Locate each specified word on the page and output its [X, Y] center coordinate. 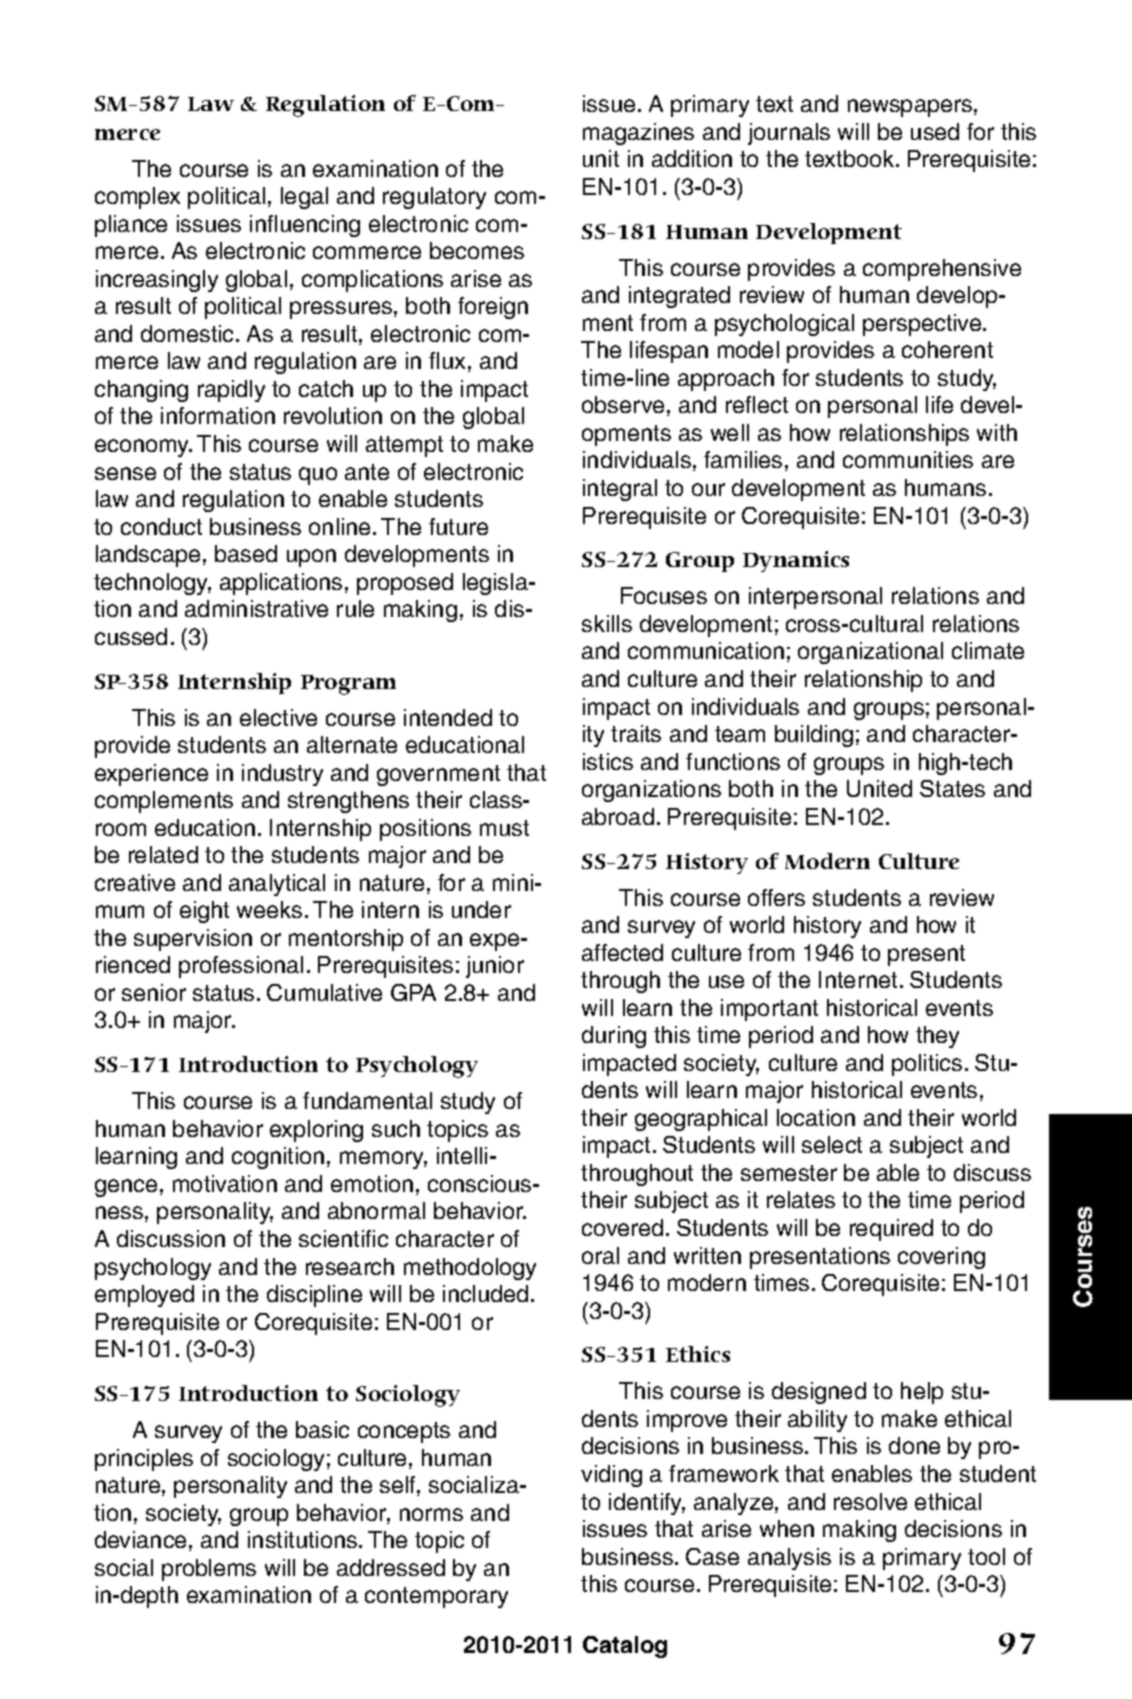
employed [144, 1296]
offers [776, 897]
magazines [638, 134]
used [935, 131]
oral [600, 1255]
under [481, 909]
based [246, 553]
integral [620, 490]
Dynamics [796, 561]
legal [304, 198]
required [891, 1230]
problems [209, 1570]
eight [204, 912]
